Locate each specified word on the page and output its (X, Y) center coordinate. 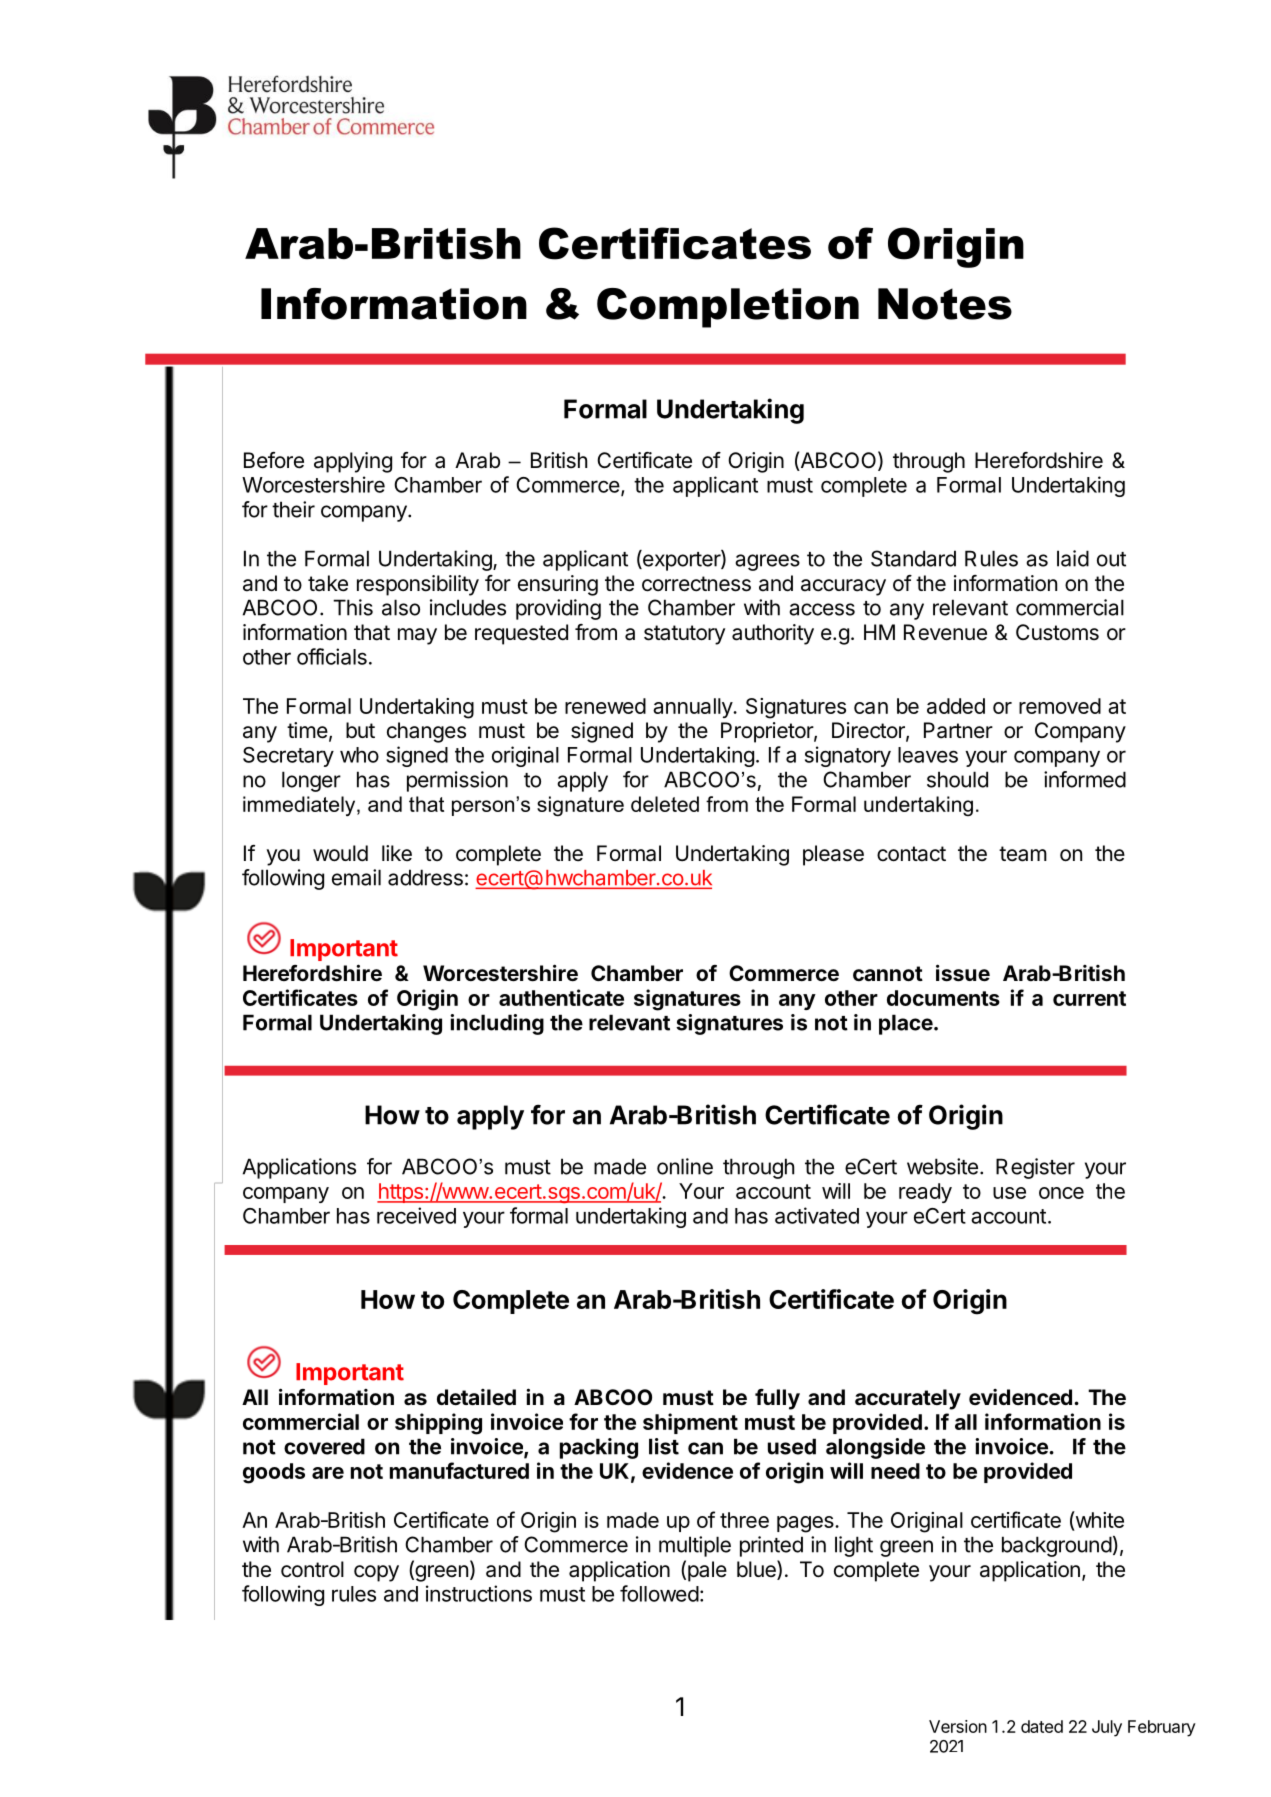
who (359, 755)
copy (376, 1573)
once (1061, 1193)
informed (1085, 779)
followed (659, 1593)
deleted (665, 804)
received (416, 1215)
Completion (728, 308)
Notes (945, 304)
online (685, 1166)
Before (274, 460)
